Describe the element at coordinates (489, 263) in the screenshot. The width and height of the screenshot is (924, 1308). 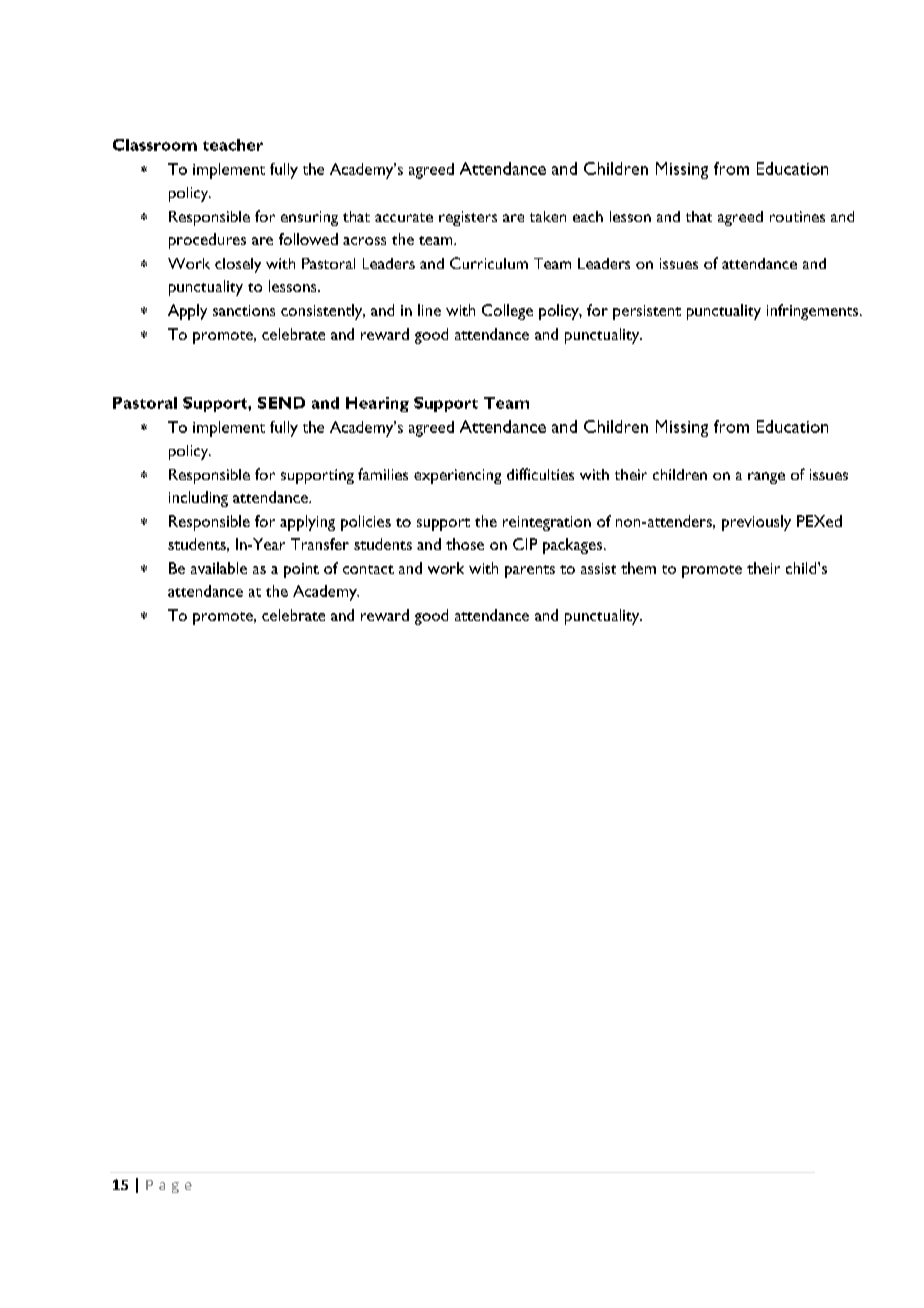
I see `Curriculum` at that location.
